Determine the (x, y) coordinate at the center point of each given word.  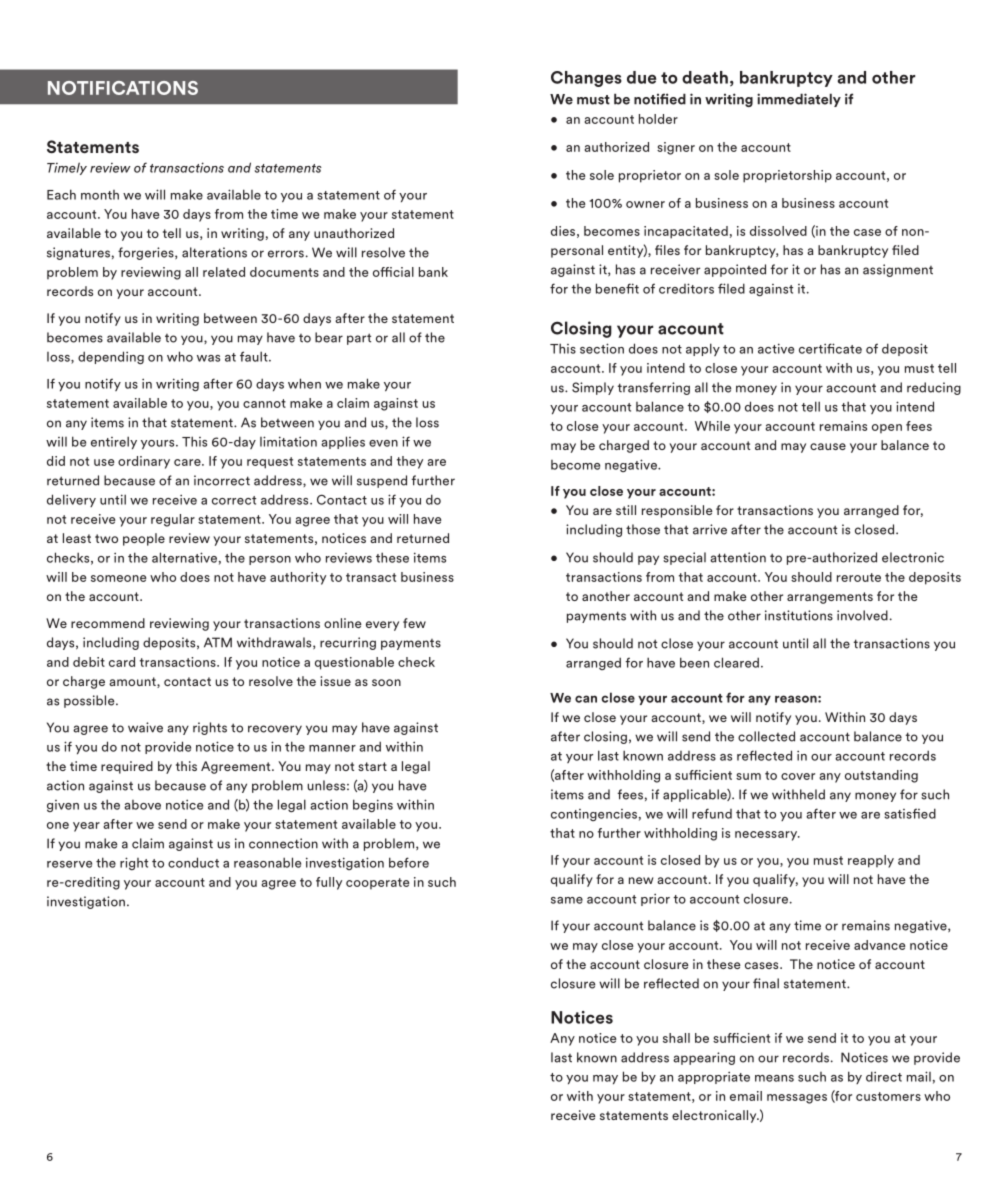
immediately (799, 100)
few (414, 623)
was (208, 358)
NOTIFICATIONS (123, 88)
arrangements (830, 598)
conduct (193, 862)
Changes (586, 79)
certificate (830, 348)
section (602, 348)
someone (119, 578)
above (142, 805)
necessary (767, 836)
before (409, 862)
